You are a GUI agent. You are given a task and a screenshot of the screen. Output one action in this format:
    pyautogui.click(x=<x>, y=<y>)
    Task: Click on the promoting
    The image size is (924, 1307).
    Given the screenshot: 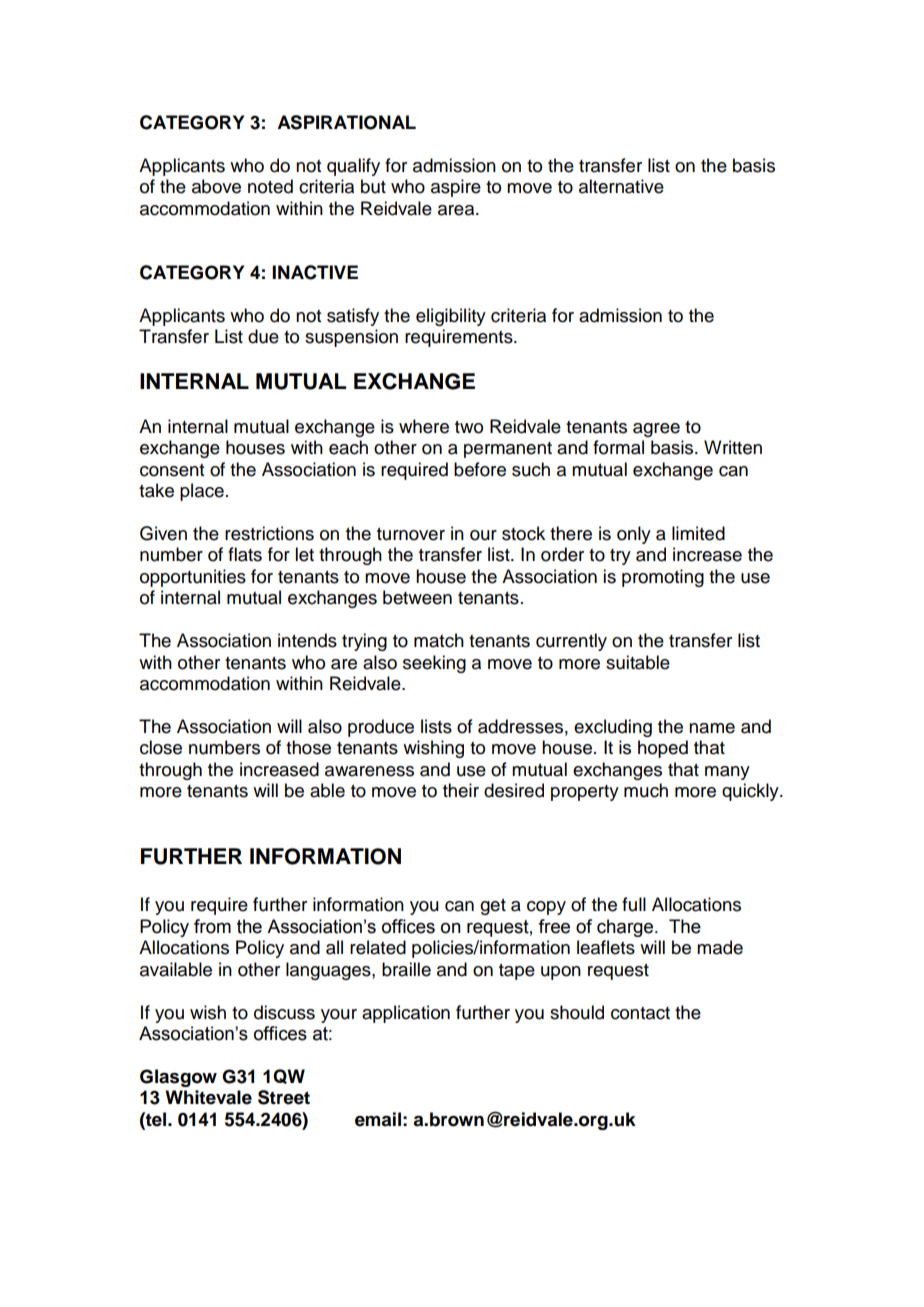 What is the action you would take?
    pyautogui.click(x=663, y=578)
